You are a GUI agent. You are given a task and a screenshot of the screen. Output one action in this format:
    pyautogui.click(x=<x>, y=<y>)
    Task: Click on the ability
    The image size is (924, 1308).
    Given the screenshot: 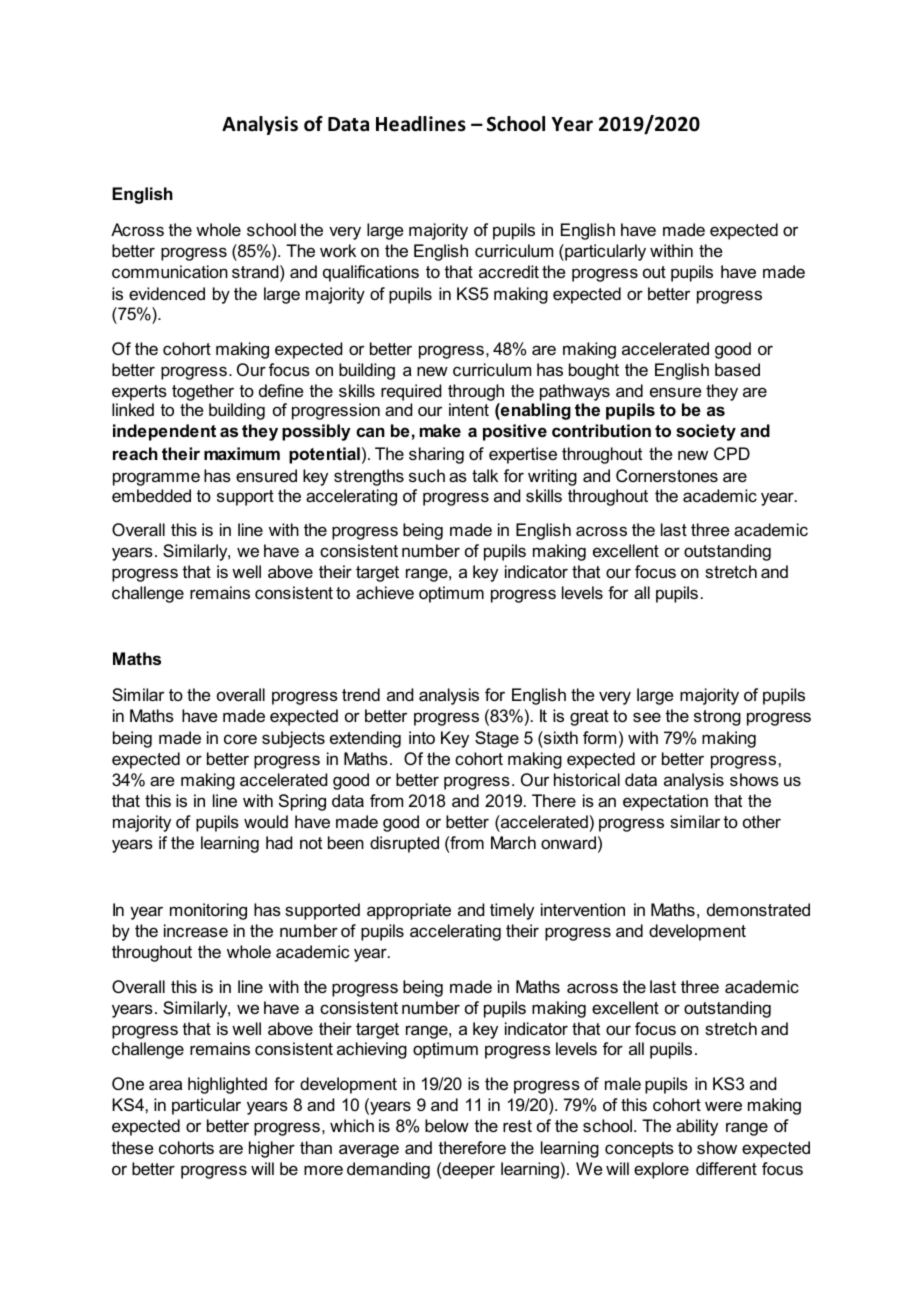 What is the action you would take?
    pyautogui.click(x=697, y=1127)
